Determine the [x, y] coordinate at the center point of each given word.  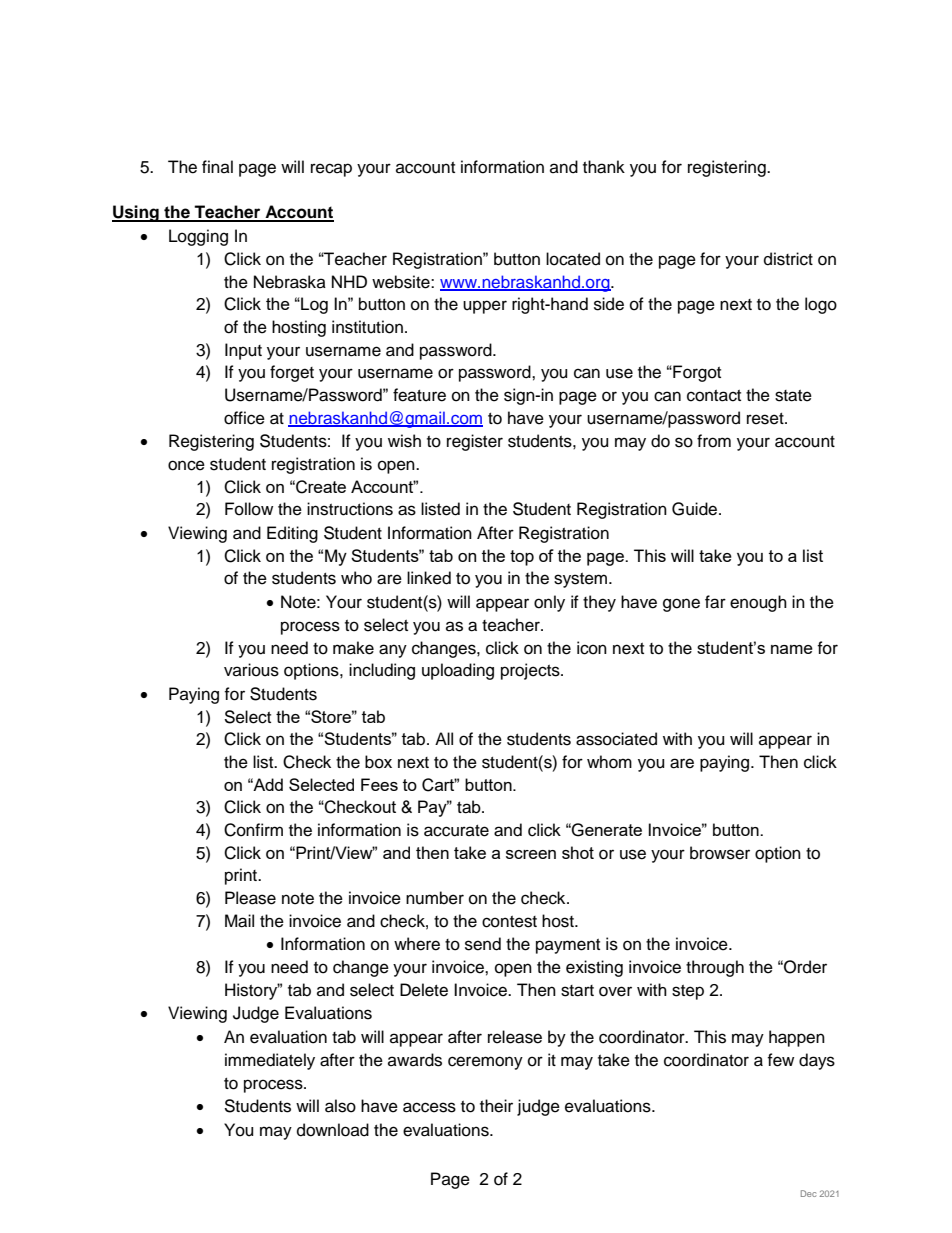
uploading [458, 671]
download [333, 1130]
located [573, 259]
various [251, 670]
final [217, 166]
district [788, 259]
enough [758, 603]
